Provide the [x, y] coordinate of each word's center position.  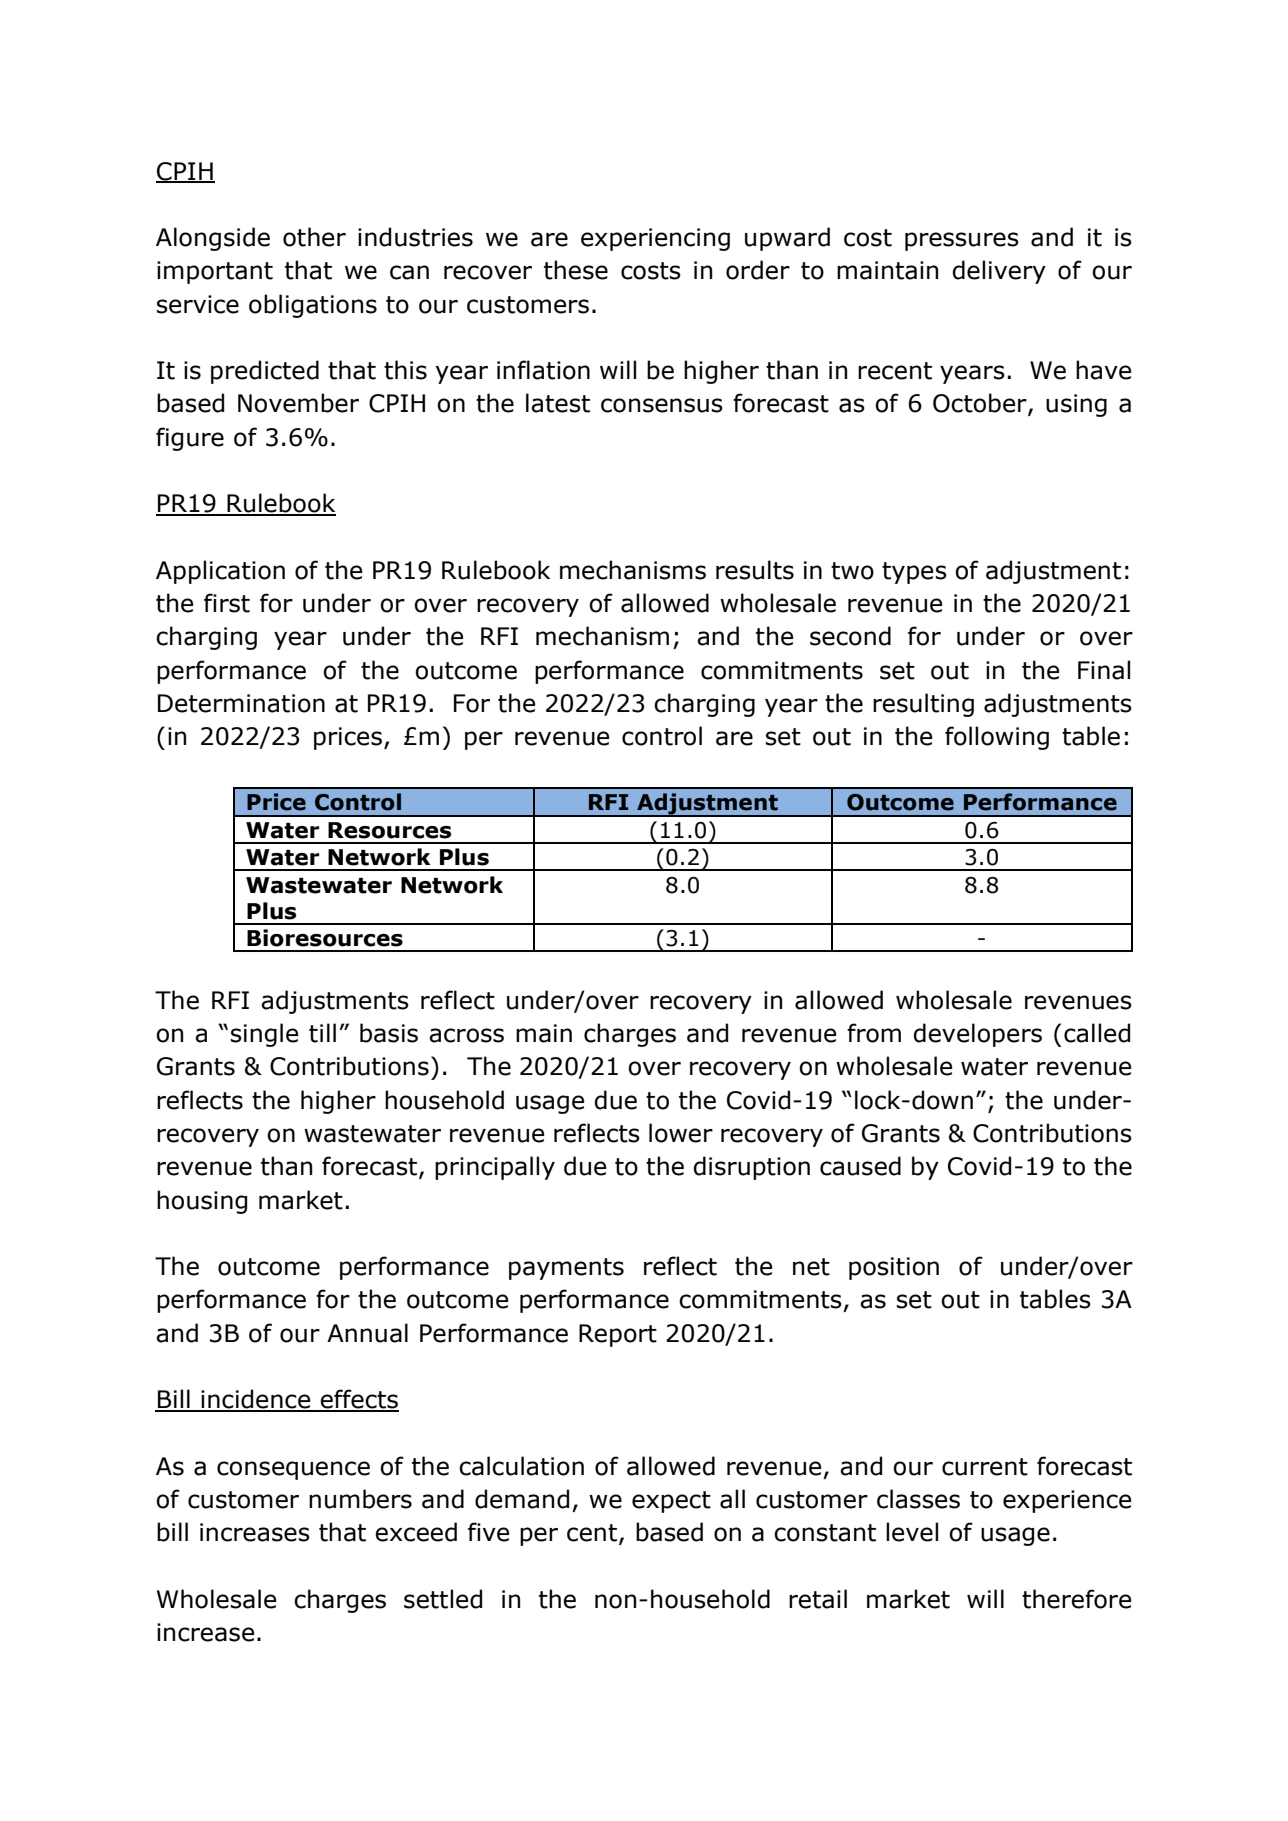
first [227, 603]
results [755, 570]
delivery [999, 272]
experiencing [655, 239]
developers [978, 1035]
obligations [313, 306]
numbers [360, 1499]
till [322, 1033]
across [466, 1035]
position [894, 1268]
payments [566, 1269]
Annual [367, 1333]
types [914, 573]
